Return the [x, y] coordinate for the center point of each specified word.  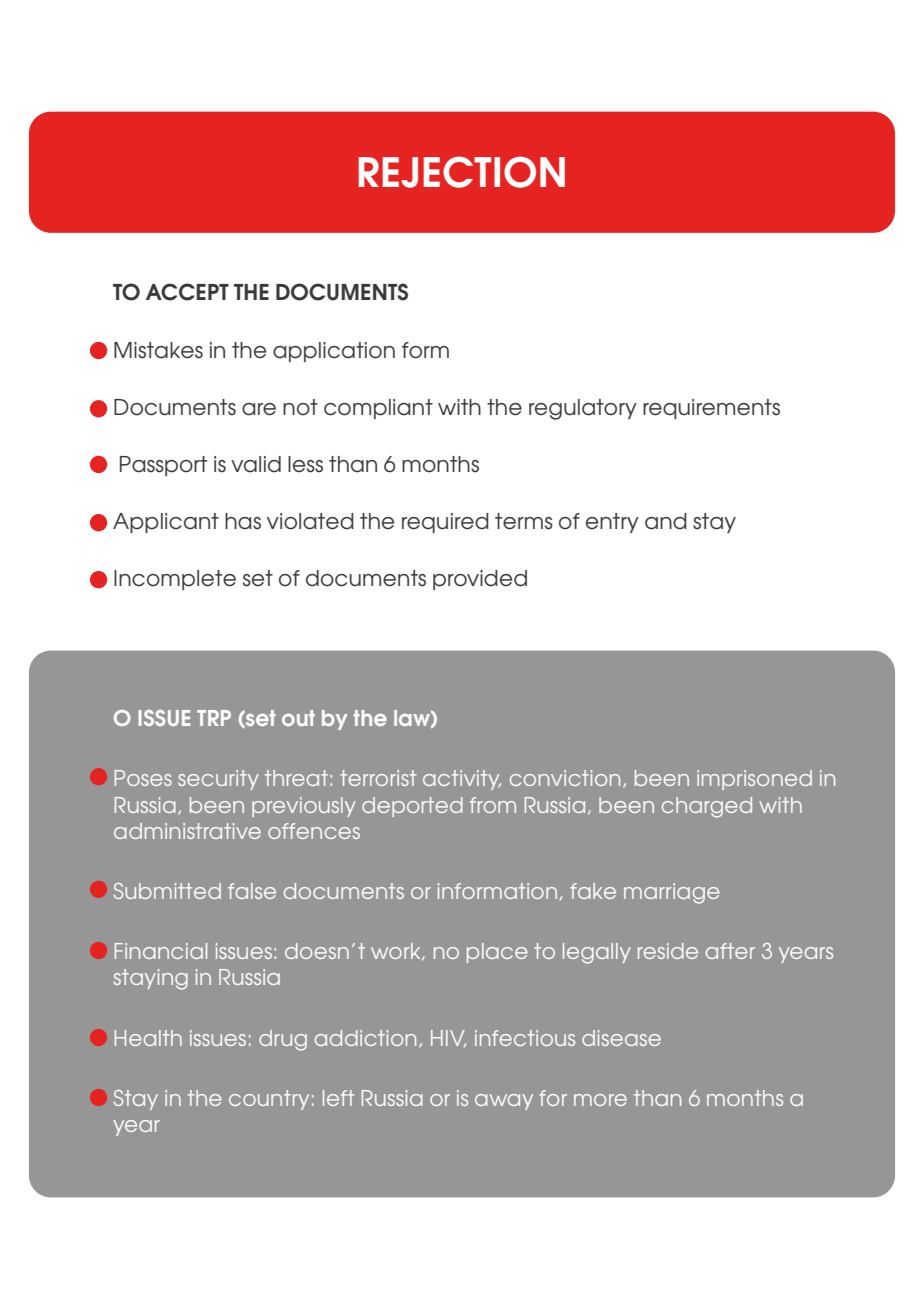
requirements [711, 409]
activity [462, 780]
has [243, 521]
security [218, 780]
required [445, 523]
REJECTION [461, 172]
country [269, 1100]
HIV [448, 1038]
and [666, 521]
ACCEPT [187, 292]
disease [621, 1038]
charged [707, 807]
